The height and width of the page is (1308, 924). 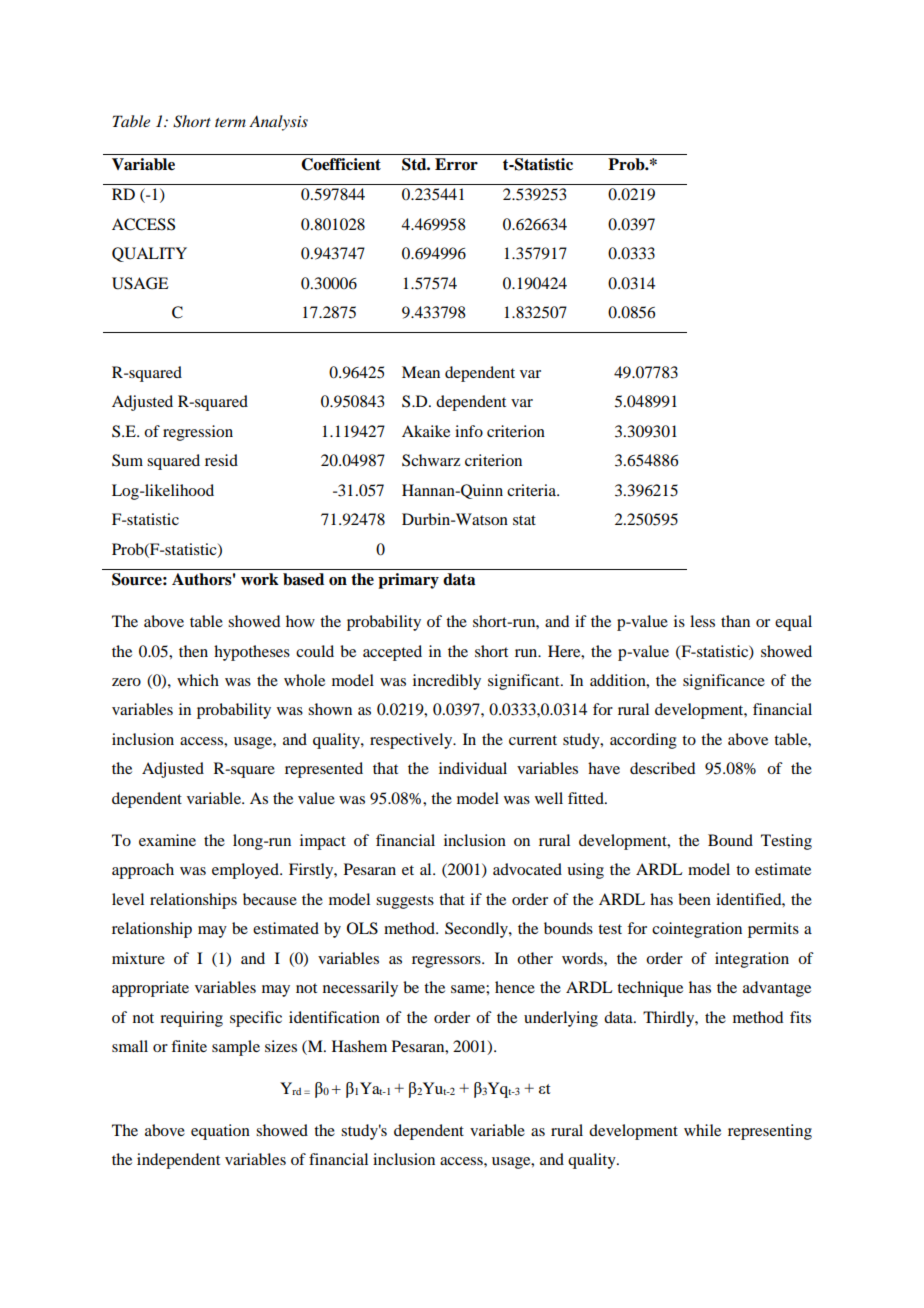 What do you see at coordinates (220, 1132) in the page?
I see `equation` at bounding box center [220, 1132].
